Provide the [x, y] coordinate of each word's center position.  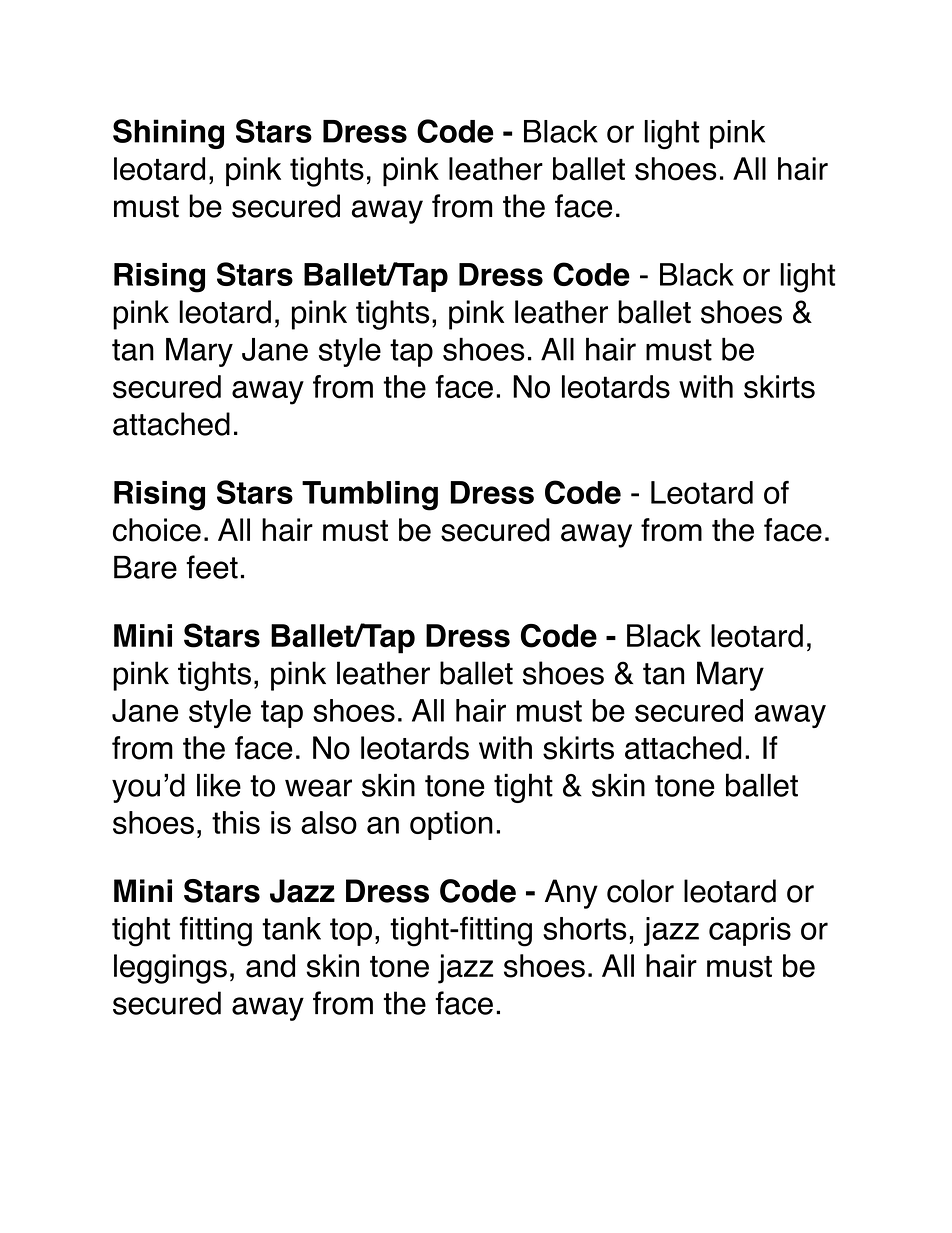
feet [212, 567]
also [329, 822]
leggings [170, 969]
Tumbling [370, 496]
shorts [585, 928]
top [351, 932]
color [640, 891]
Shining [168, 134]
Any [571, 894]
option [451, 825]
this [236, 822]
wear [318, 788]
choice [157, 530]
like [219, 785]
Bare [145, 567]
